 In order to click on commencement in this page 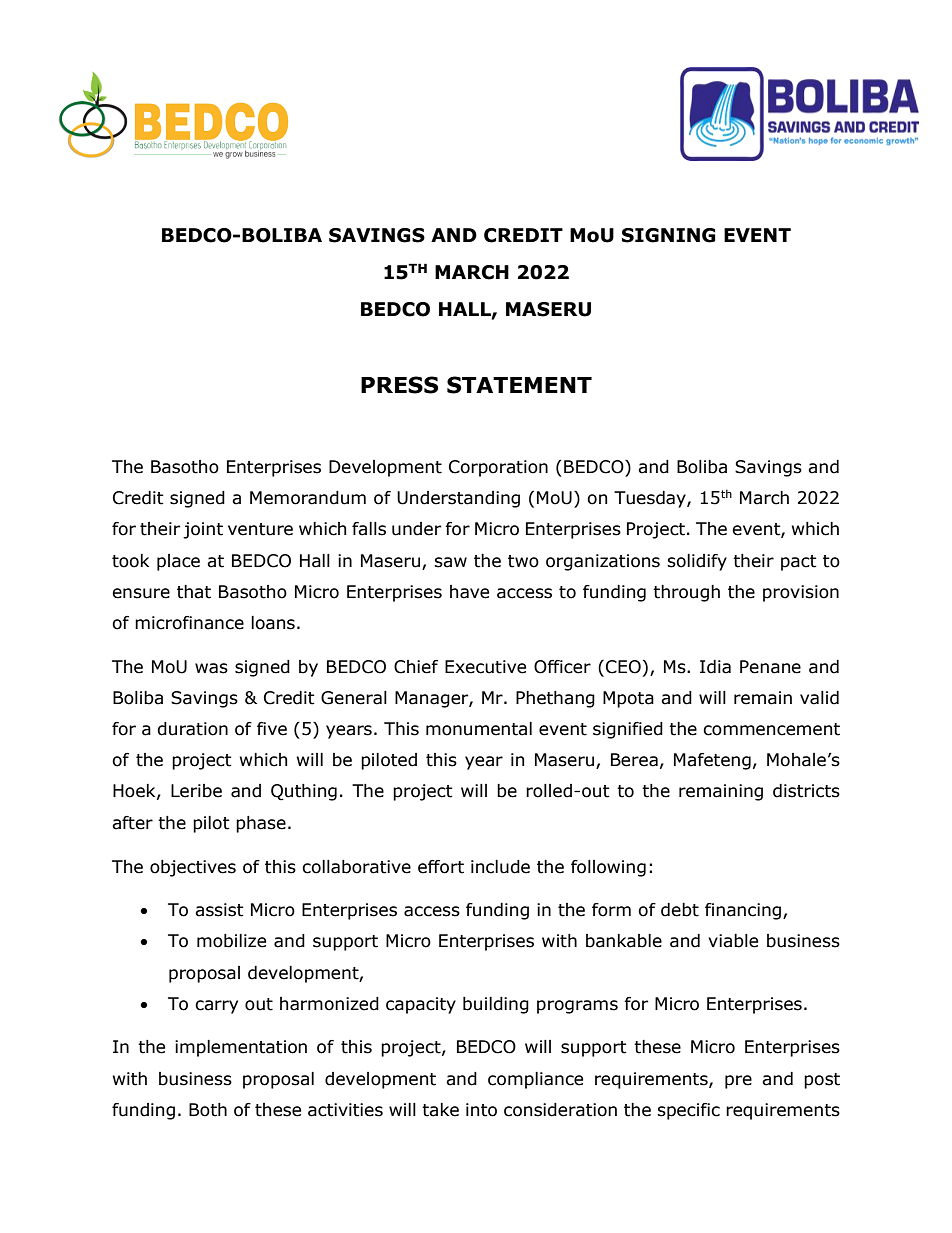, I will do `click(771, 729)`.
